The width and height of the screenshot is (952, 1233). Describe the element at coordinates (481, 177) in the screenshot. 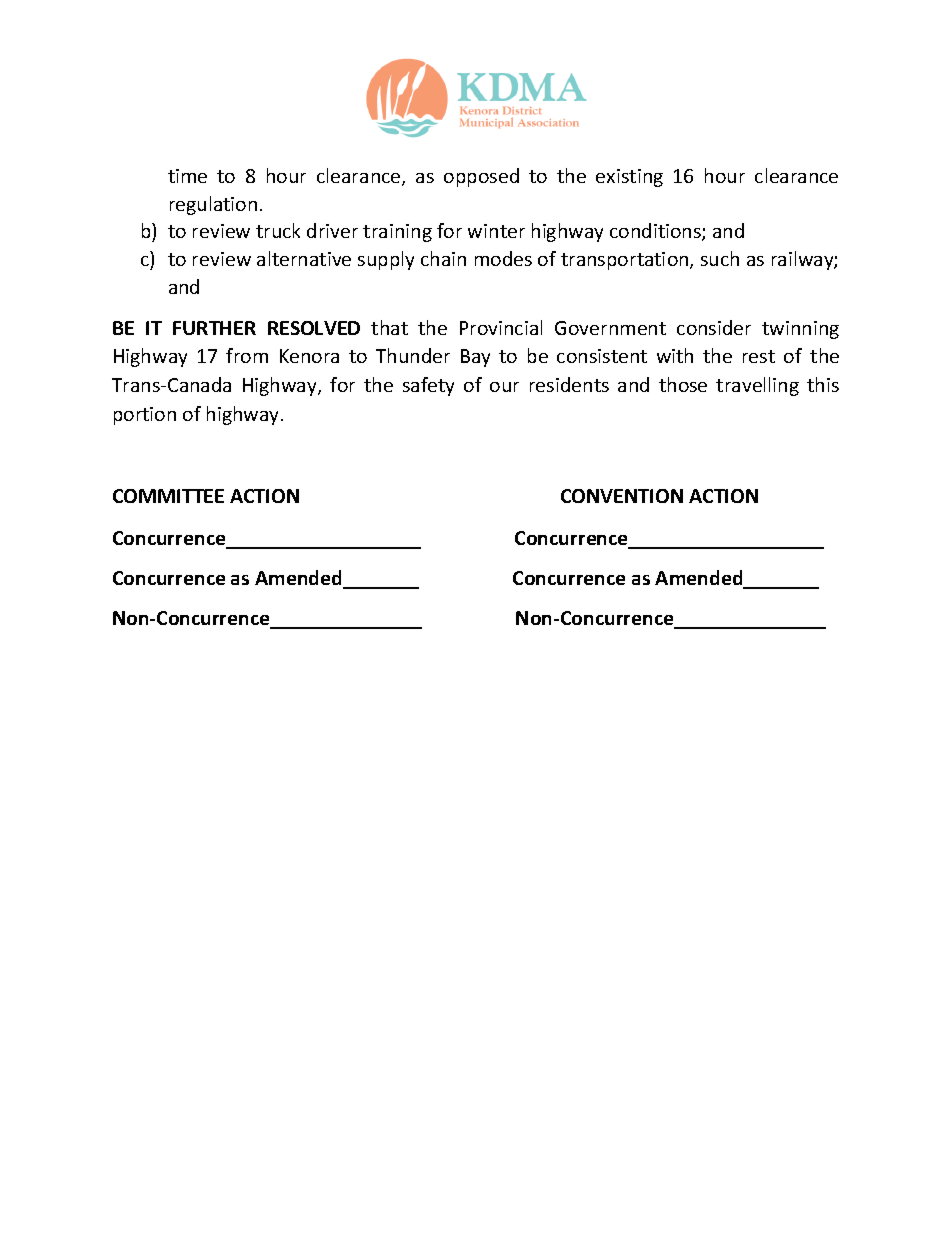

I see `opposed` at that location.
